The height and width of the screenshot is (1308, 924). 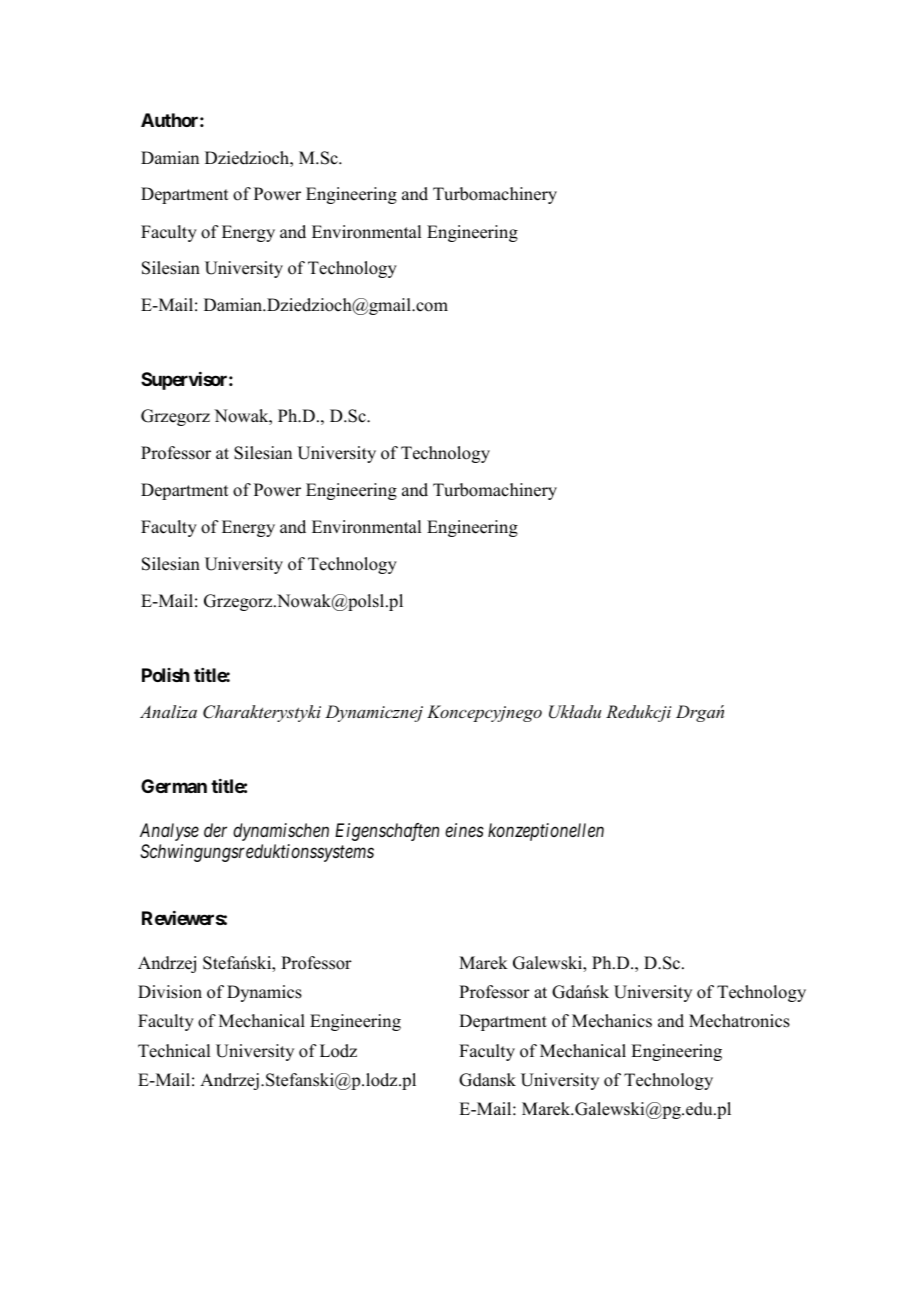 What do you see at coordinates (169, 832) in the screenshot?
I see `Analyse` at bounding box center [169, 832].
